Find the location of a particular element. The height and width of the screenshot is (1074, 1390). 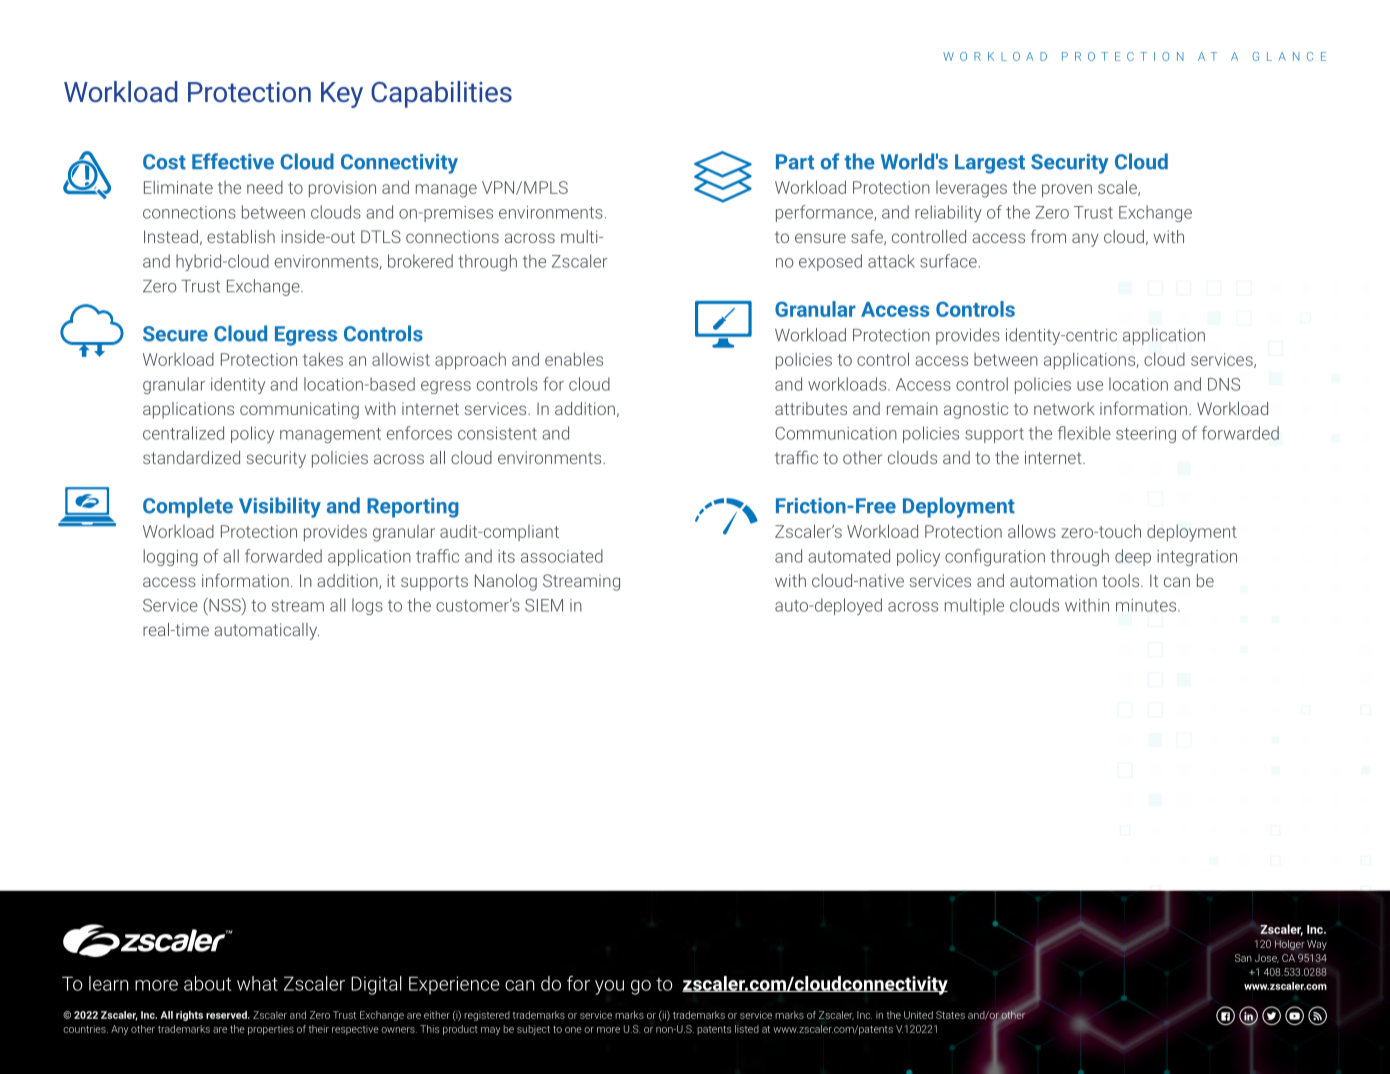

SIEM is located at coordinates (544, 605).
